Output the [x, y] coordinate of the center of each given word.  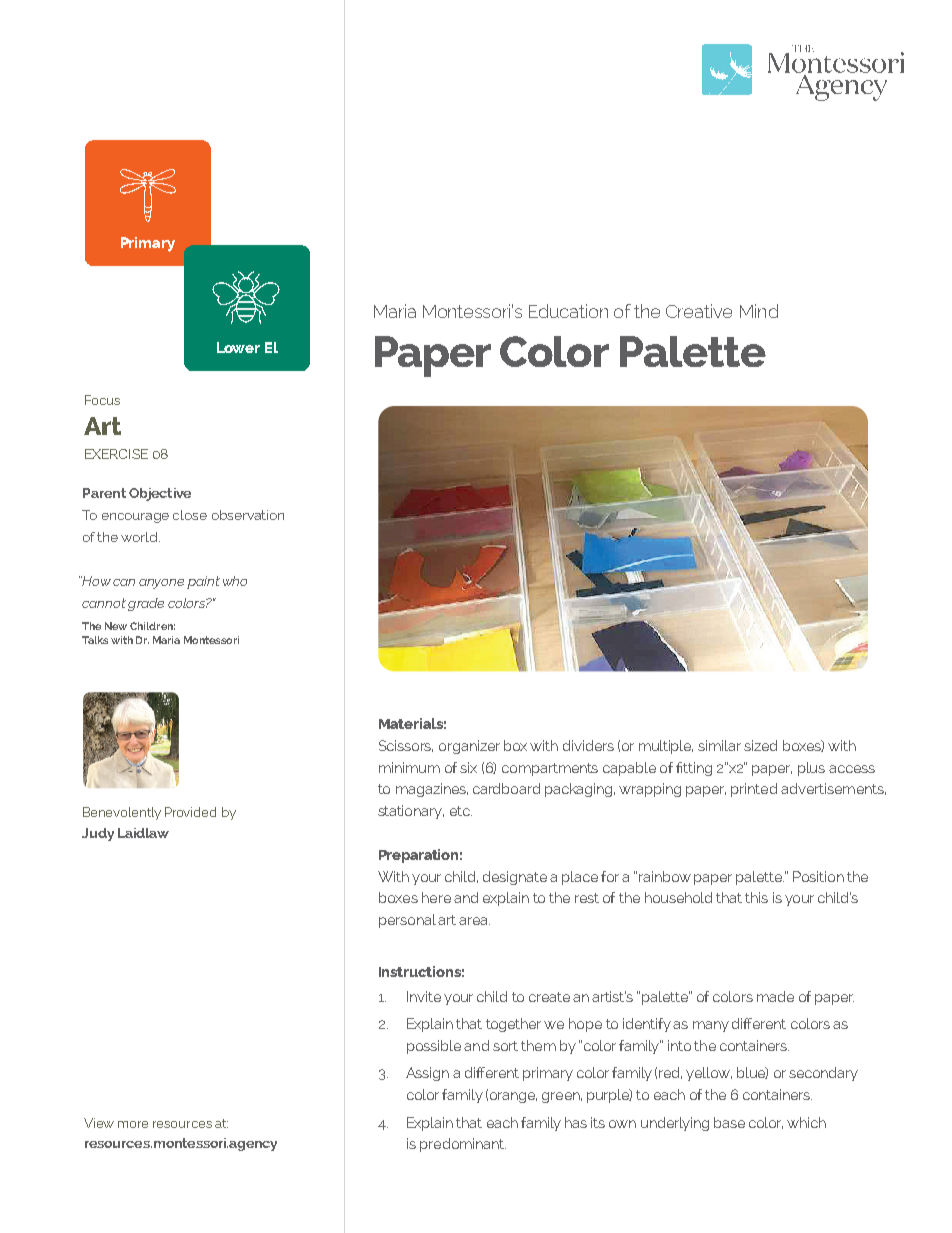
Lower [238, 347]
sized [760, 745]
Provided [190, 812]
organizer [469, 747]
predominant [463, 1145]
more [133, 1124]
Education [568, 311]
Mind [759, 311]
